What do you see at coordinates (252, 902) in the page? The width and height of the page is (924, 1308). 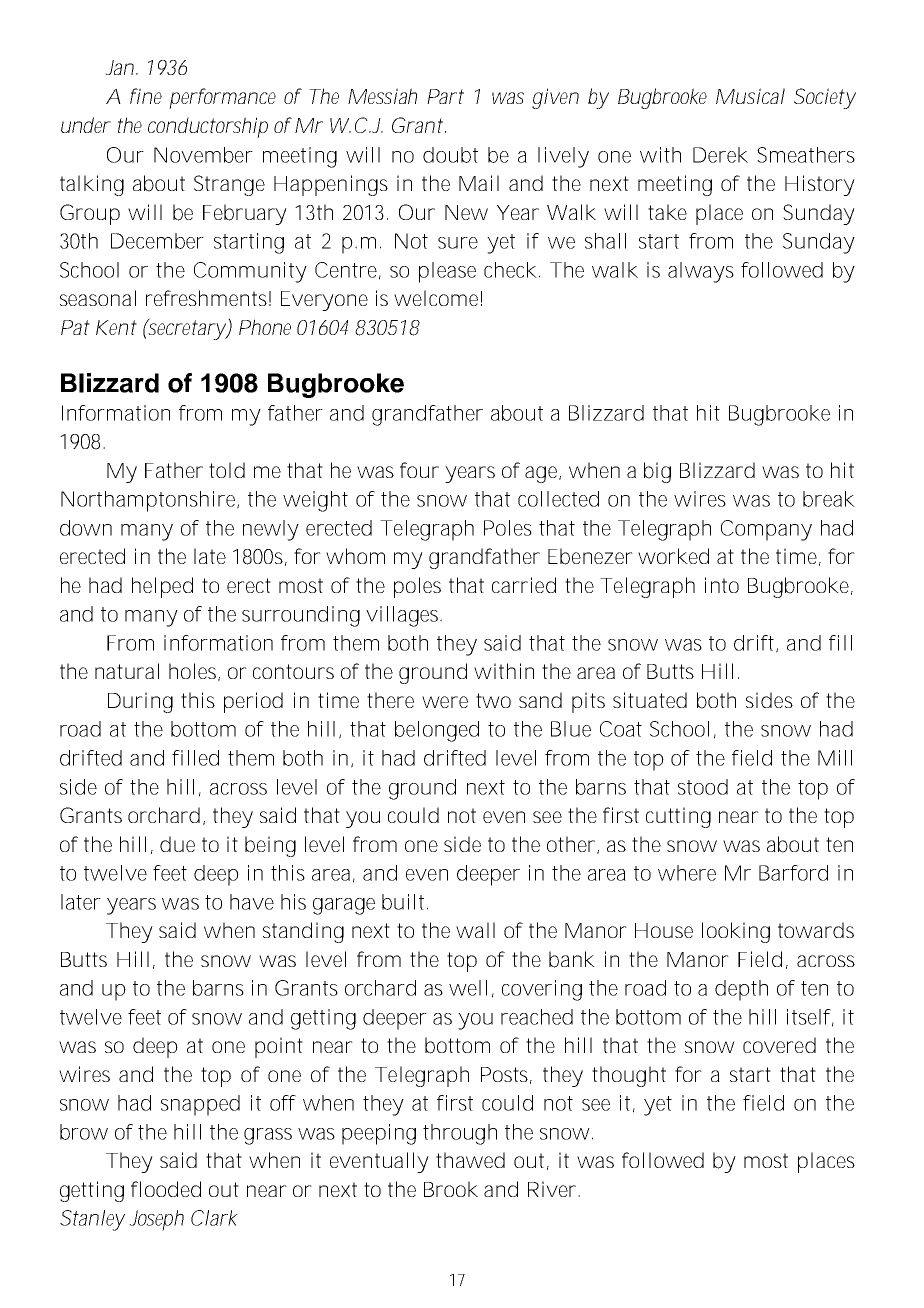 I see `have` at bounding box center [252, 902].
